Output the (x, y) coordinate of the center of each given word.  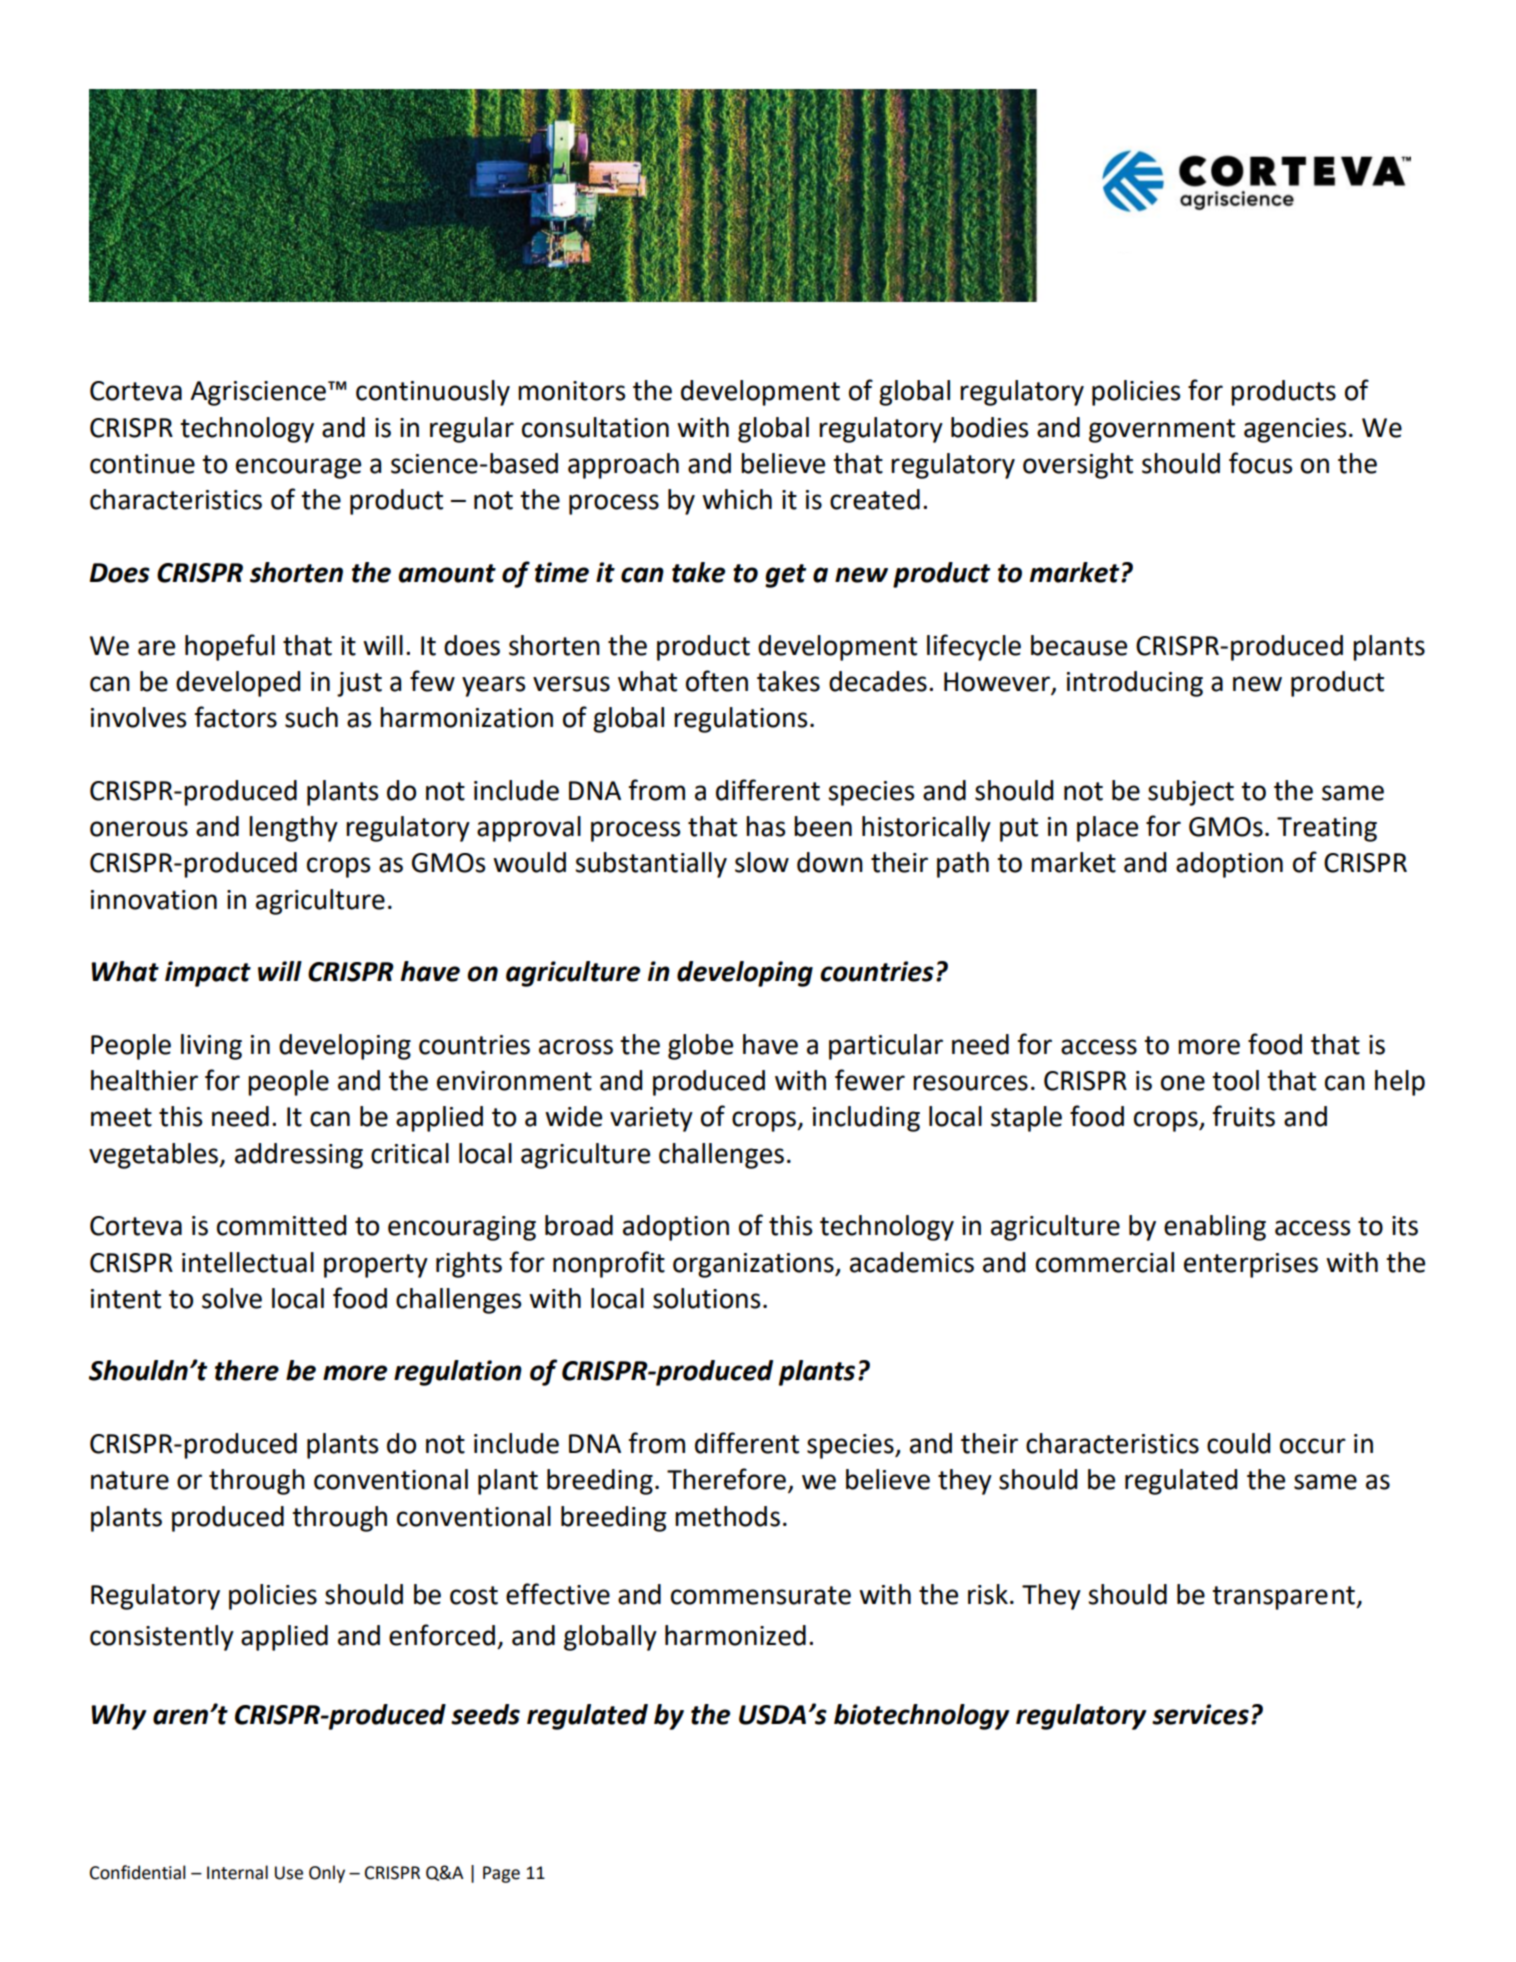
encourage (298, 468)
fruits (1243, 1116)
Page (501, 1874)
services (1200, 1714)
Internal (237, 1872)
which (737, 499)
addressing (299, 1156)
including (866, 1119)
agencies (1295, 430)
